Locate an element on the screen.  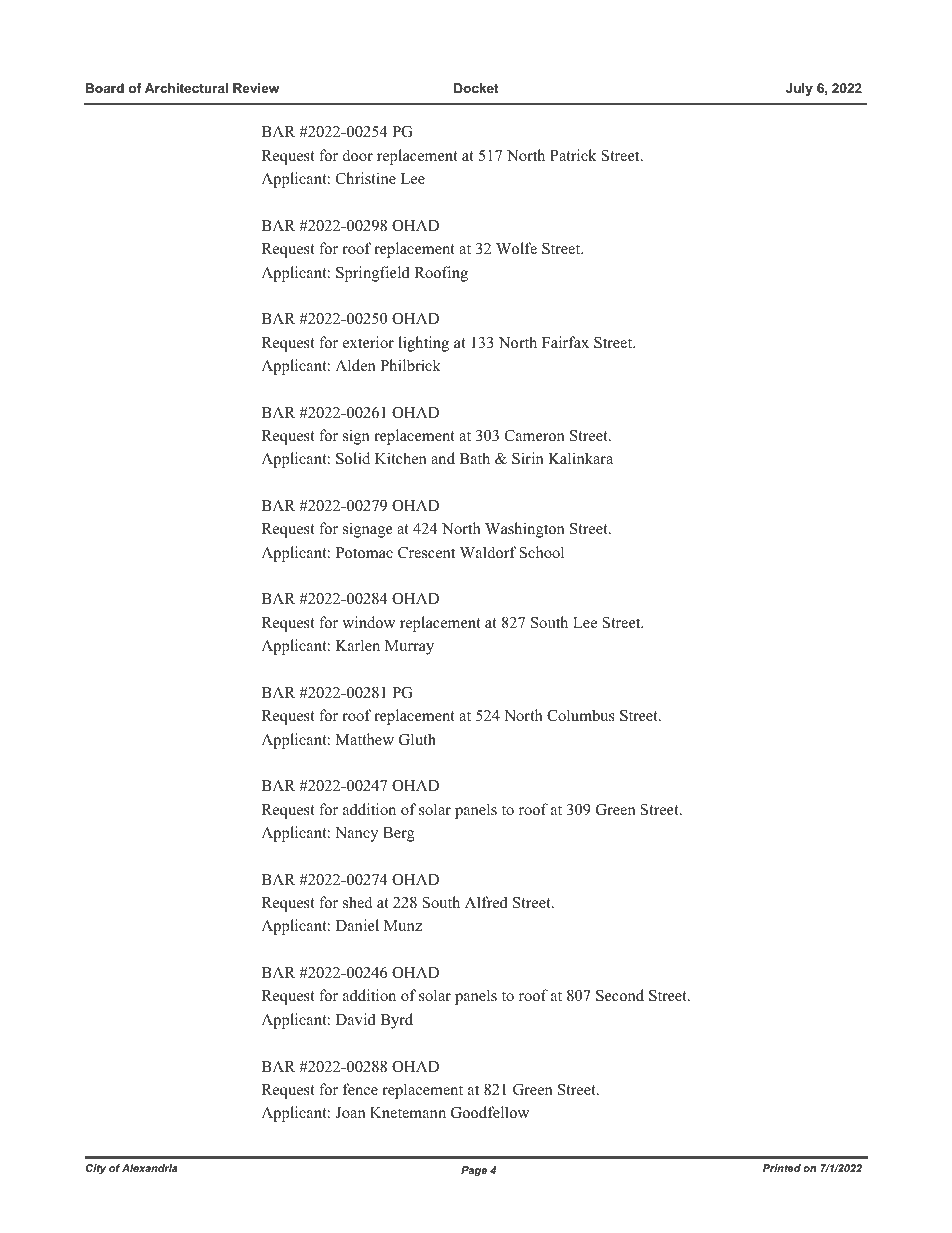
Docket is located at coordinates (476, 88).
